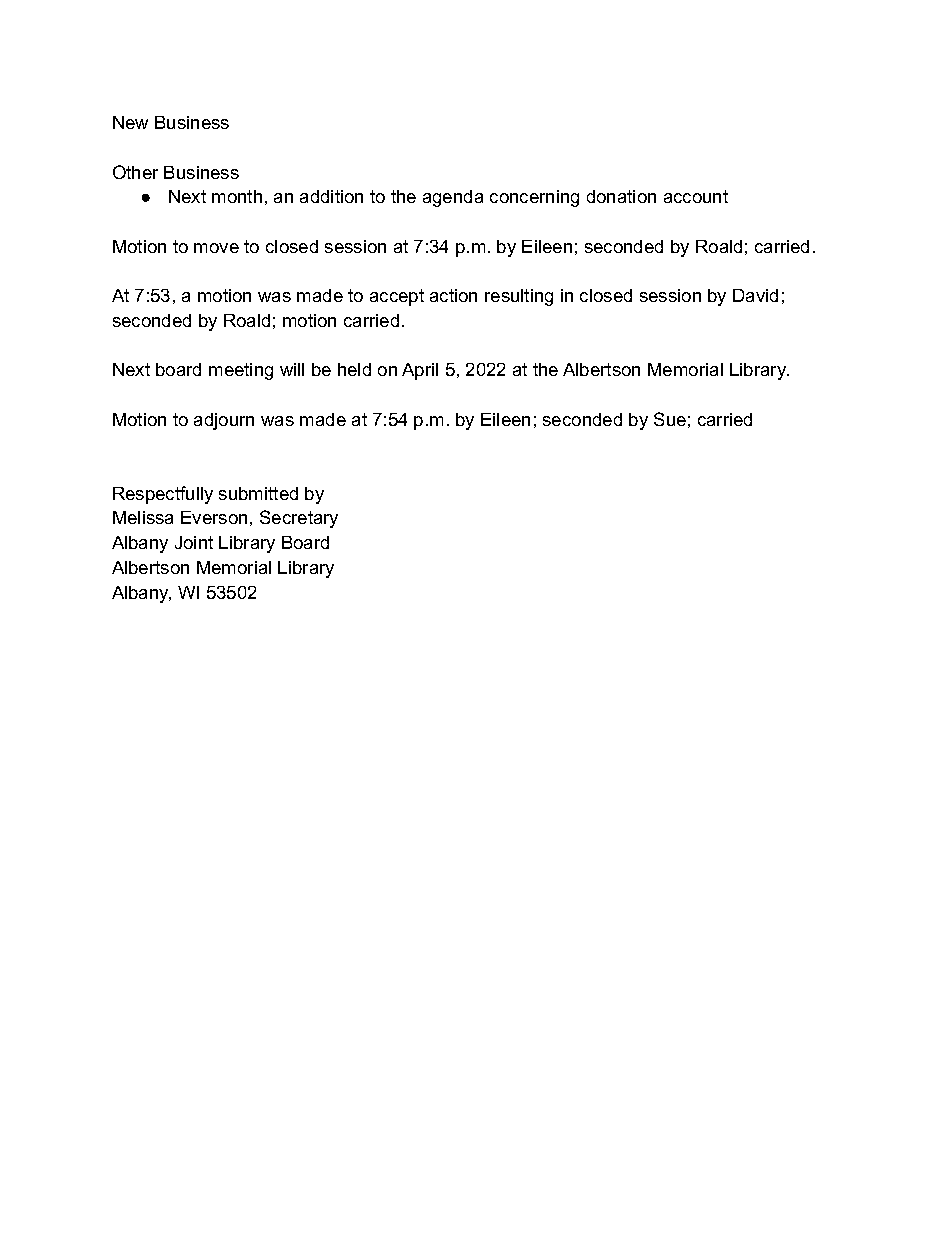 This screenshot has width=952, height=1233. I want to click on David, so click(755, 295).
